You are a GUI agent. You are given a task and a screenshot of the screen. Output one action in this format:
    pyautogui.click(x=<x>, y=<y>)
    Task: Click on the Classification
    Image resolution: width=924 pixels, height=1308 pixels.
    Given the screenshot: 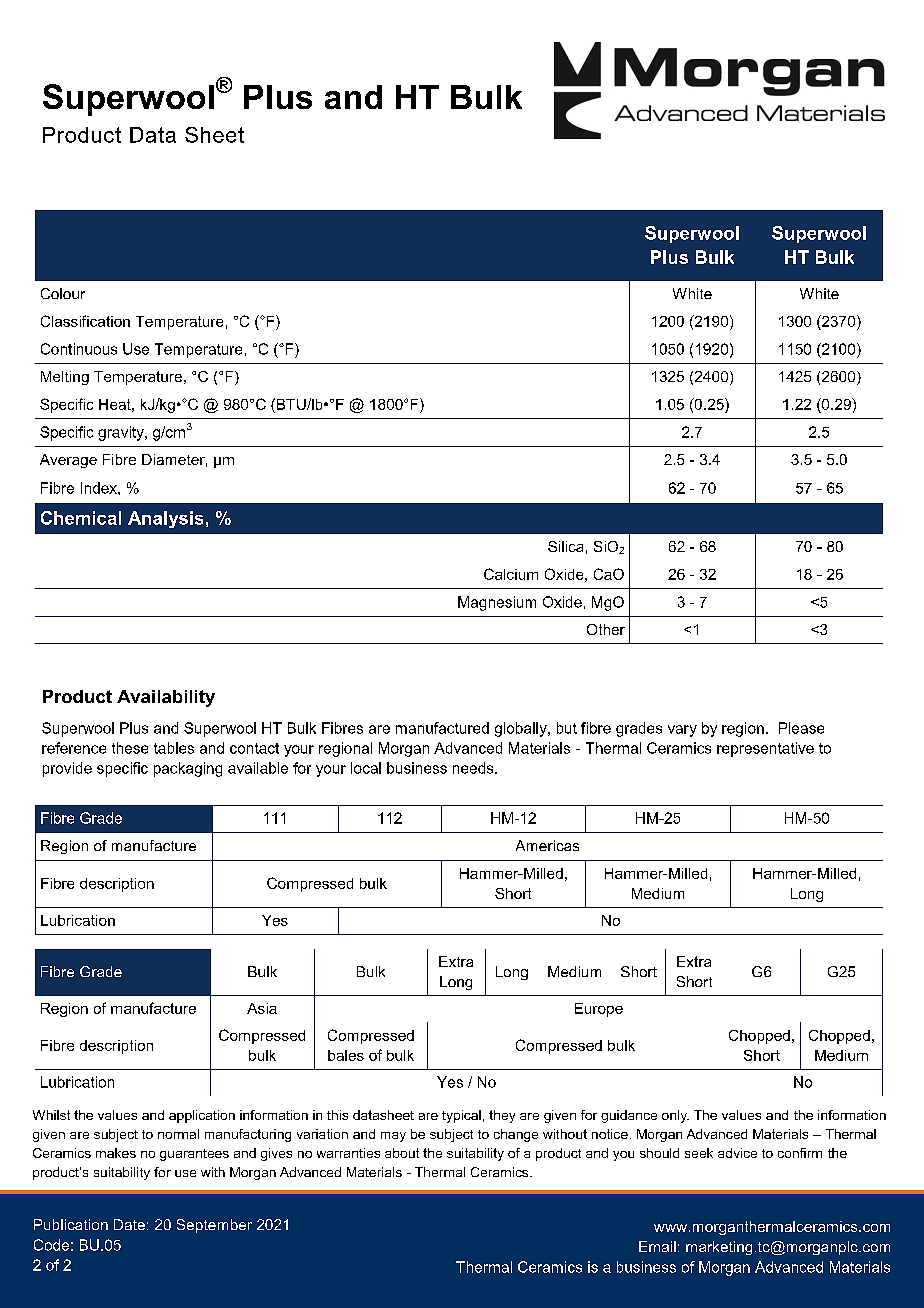 What is the action you would take?
    pyautogui.click(x=85, y=321)
